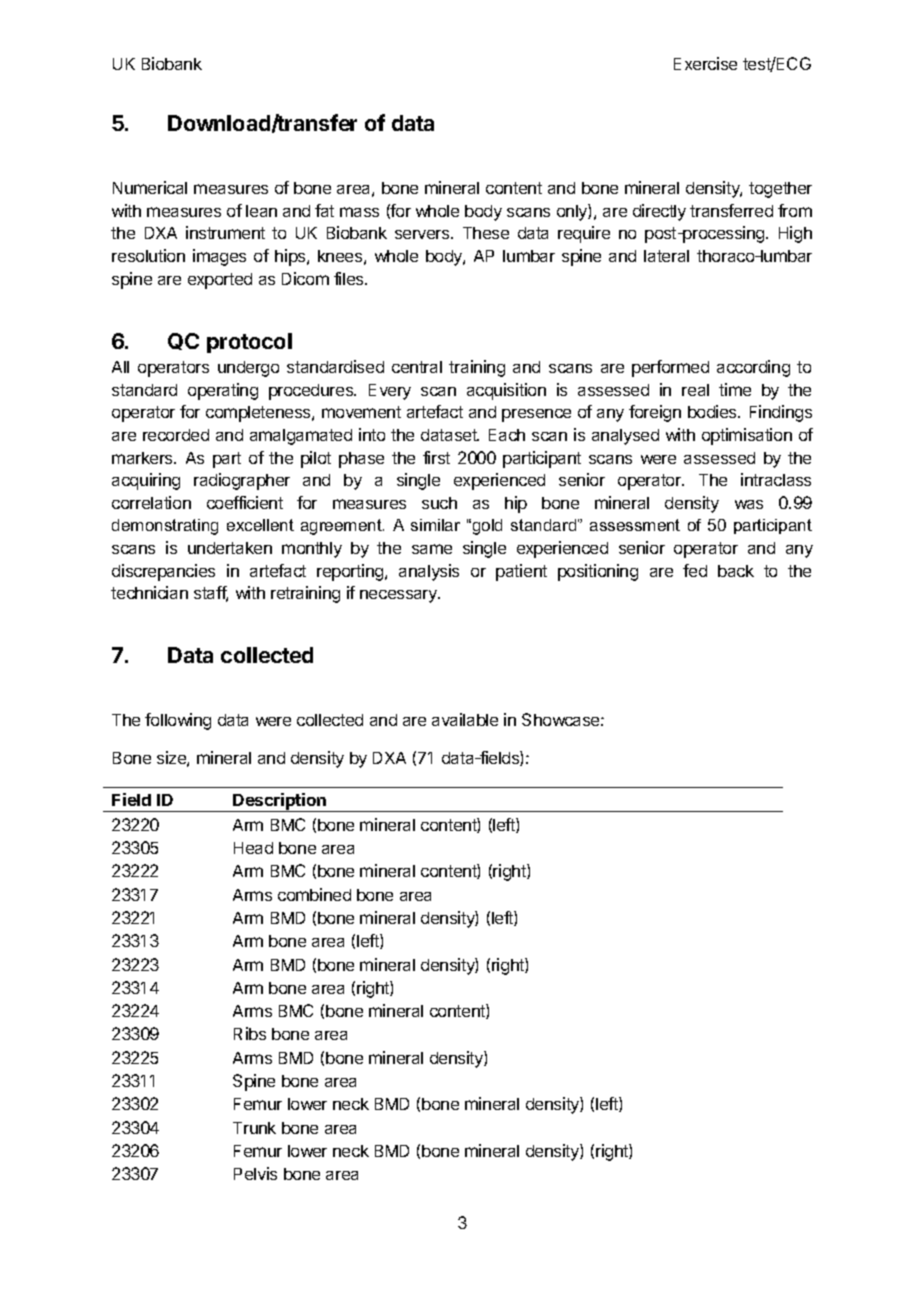 This image has height=1308, width=924. Describe the element at coordinates (486, 233) in the image. I see `These` at that location.
